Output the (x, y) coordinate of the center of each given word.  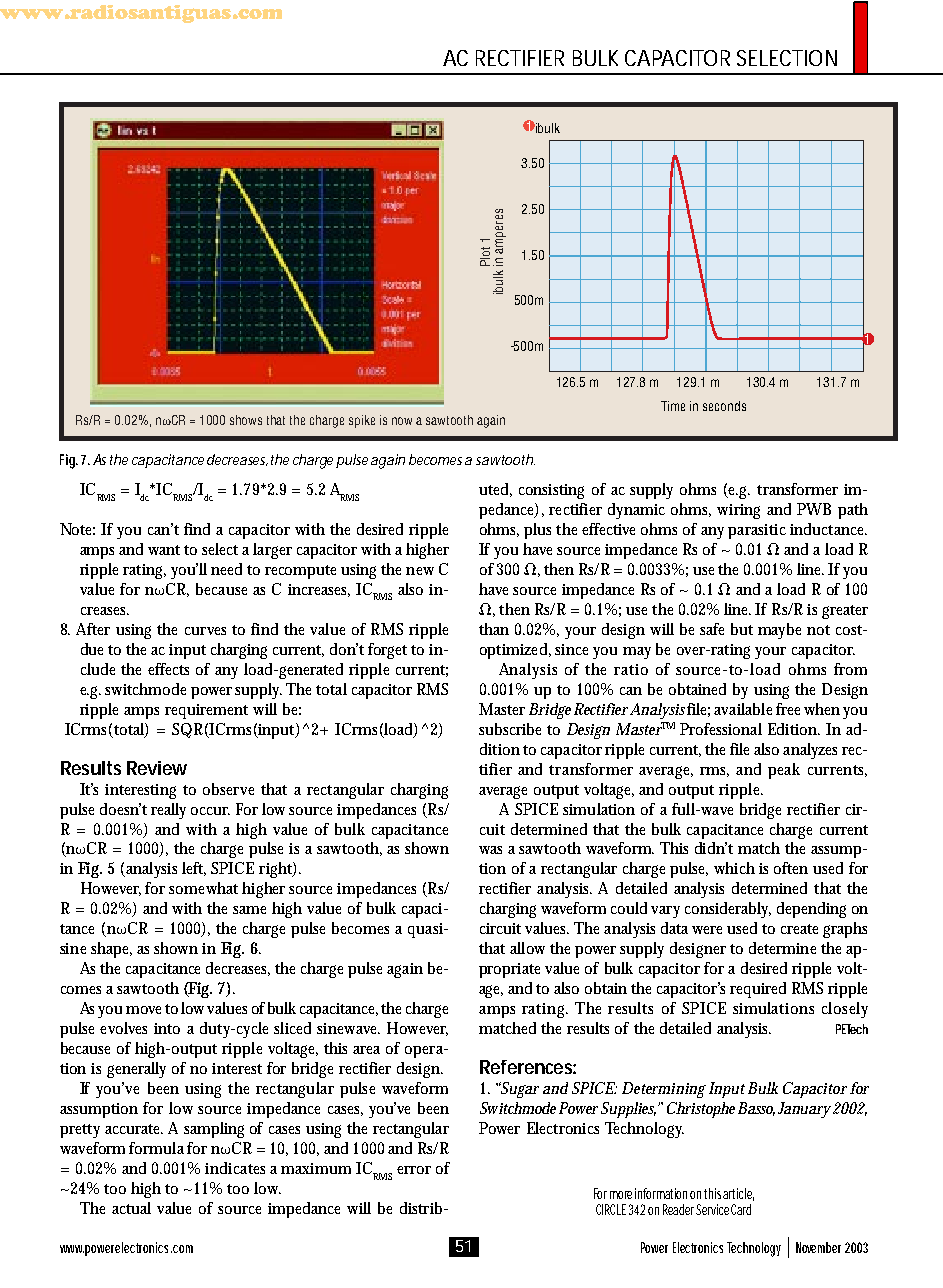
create (799, 929)
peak (784, 771)
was (490, 850)
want (164, 550)
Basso (756, 1109)
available (743, 709)
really (168, 811)
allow (527, 948)
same (249, 910)
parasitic (757, 531)
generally (136, 1070)
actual (131, 1208)
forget (387, 651)
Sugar (519, 1090)
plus (537, 531)
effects (168, 669)
